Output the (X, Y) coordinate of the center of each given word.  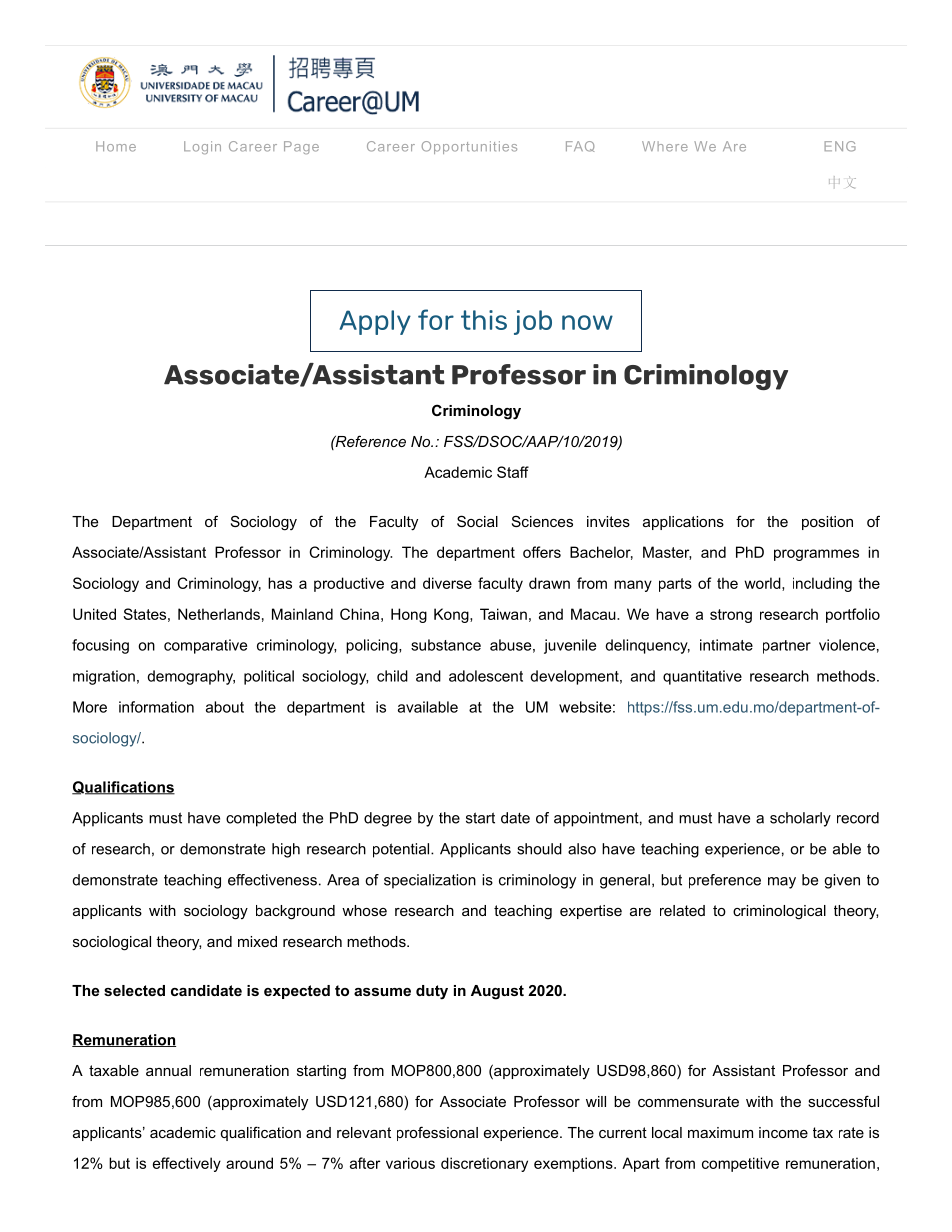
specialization (430, 881)
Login (202, 147)
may (782, 883)
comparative (205, 646)
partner (787, 647)
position (827, 523)
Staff (513, 472)
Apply (375, 322)
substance (446, 645)
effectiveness (272, 880)
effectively (187, 1164)
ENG (840, 146)
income (783, 1132)
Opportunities (469, 147)
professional (437, 1133)
